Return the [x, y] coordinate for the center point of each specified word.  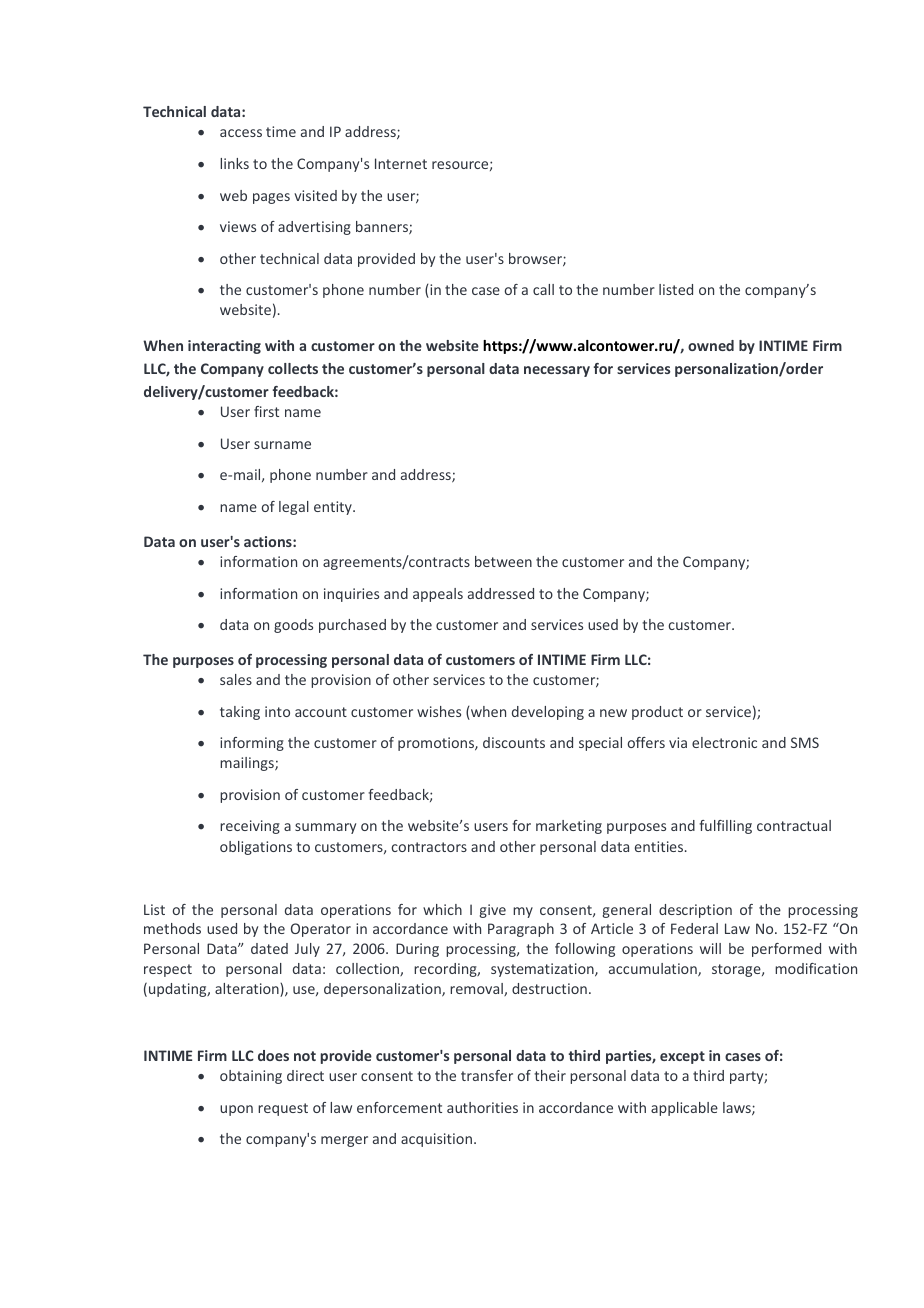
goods [293, 626]
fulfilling [725, 827]
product [657, 713]
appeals [438, 595]
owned [711, 345]
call [543, 289]
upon [236, 1110]
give [493, 911]
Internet [401, 163]
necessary [557, 371]
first [266, 411]
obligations [256, 848]
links [234, 163]
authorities [482, 1107]
